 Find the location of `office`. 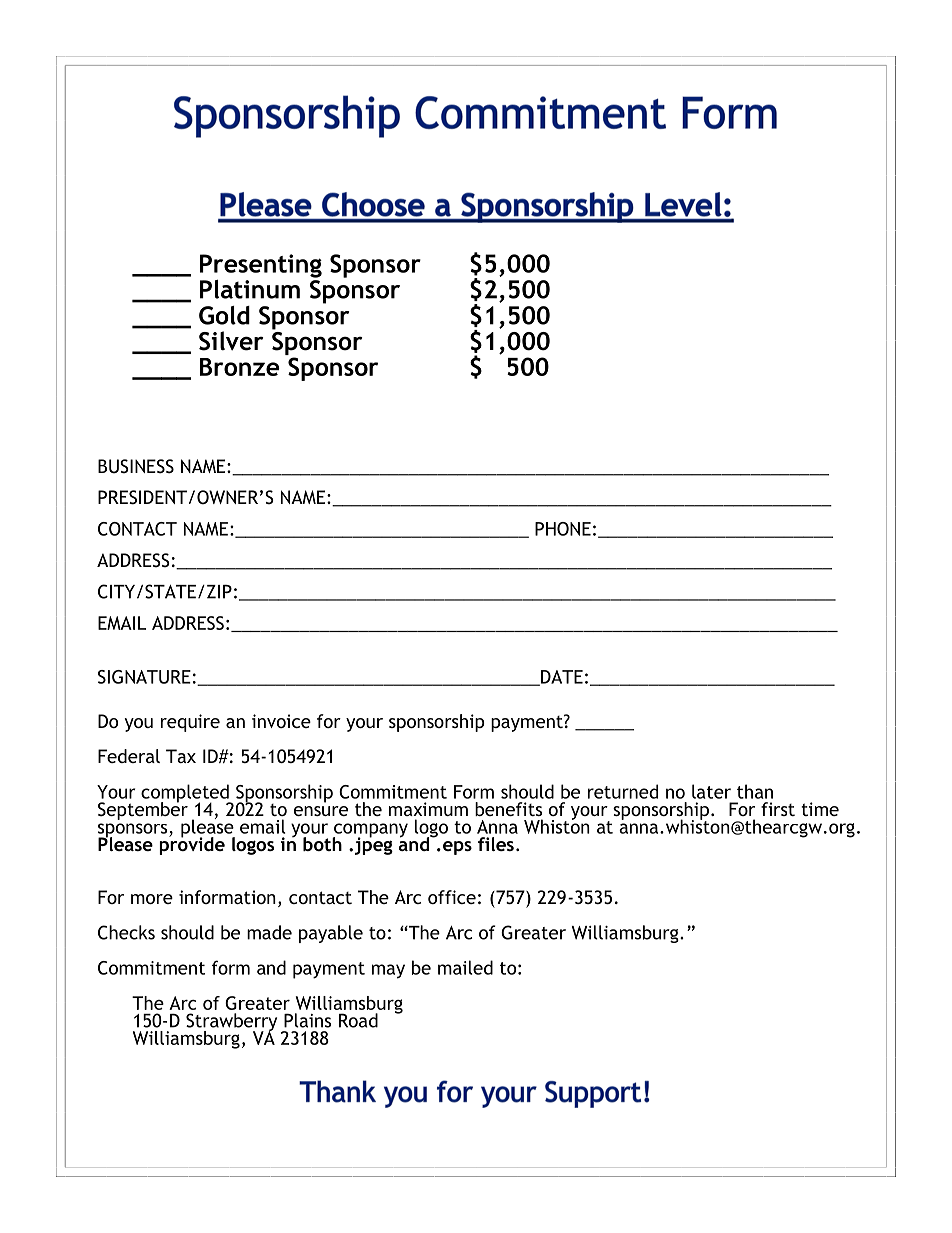

office is located at coordinates (452, 897).
